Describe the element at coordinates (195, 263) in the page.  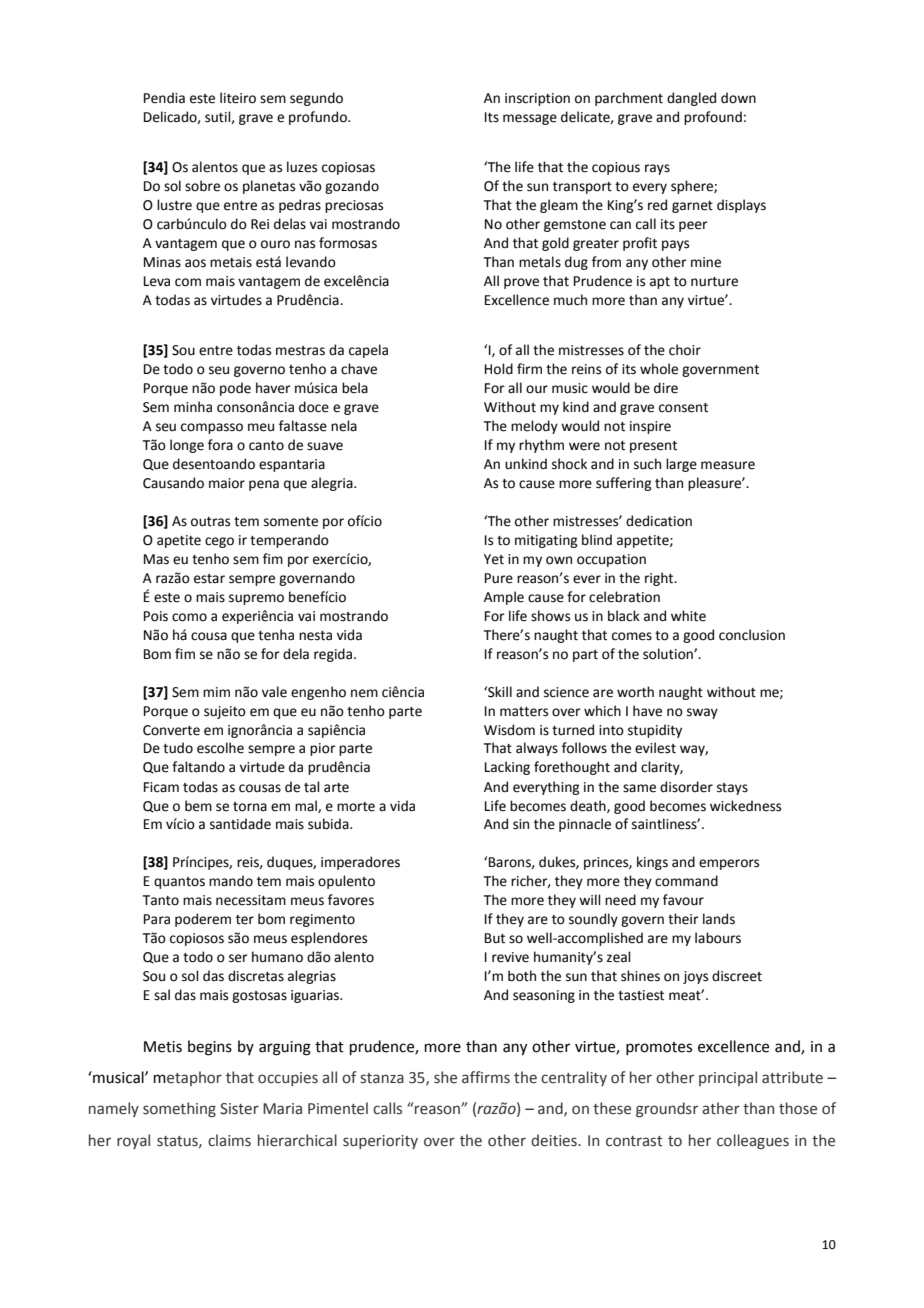
I see `aos` at that location.
